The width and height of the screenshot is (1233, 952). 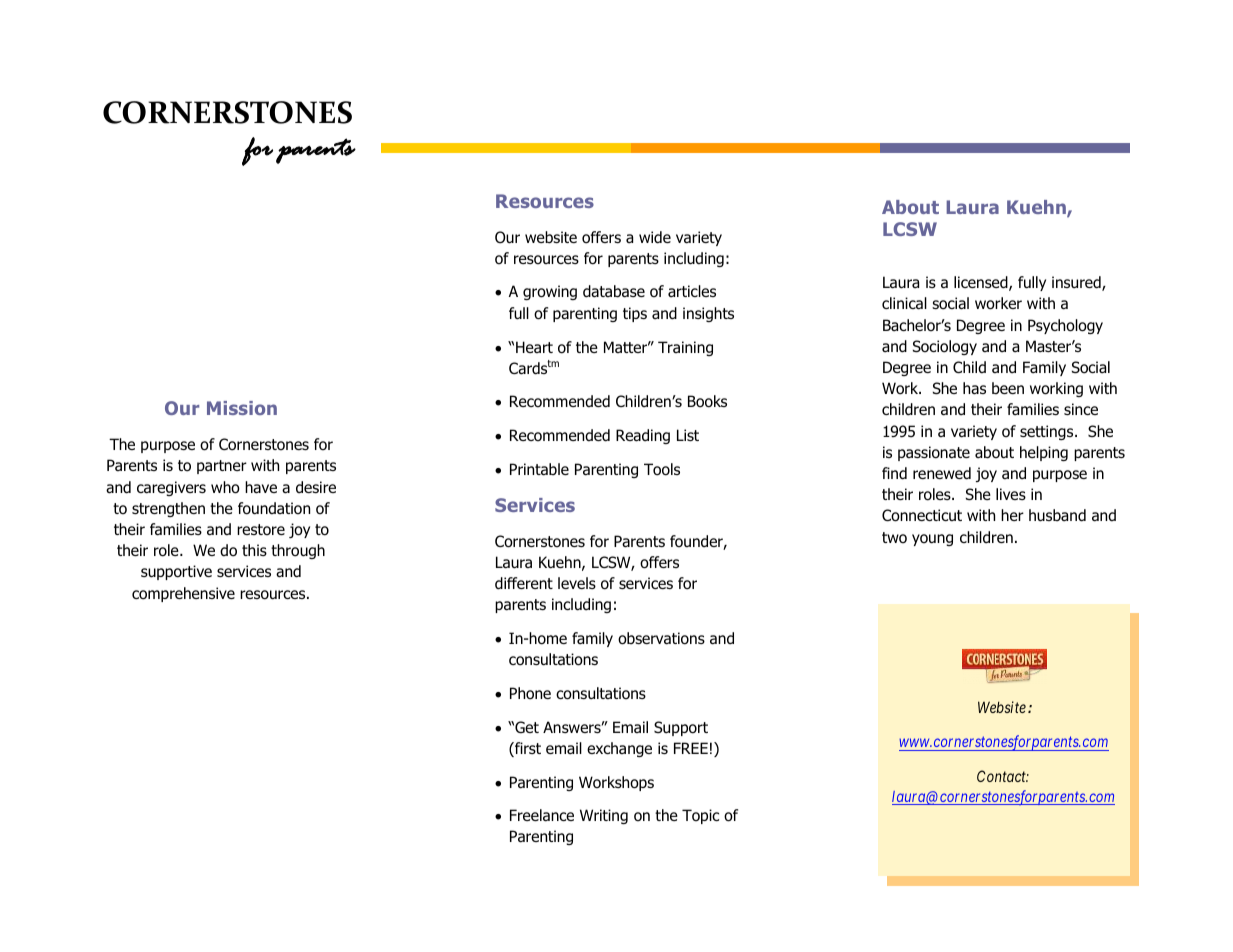 I want to click on growing, so click(x=550, y=292).
